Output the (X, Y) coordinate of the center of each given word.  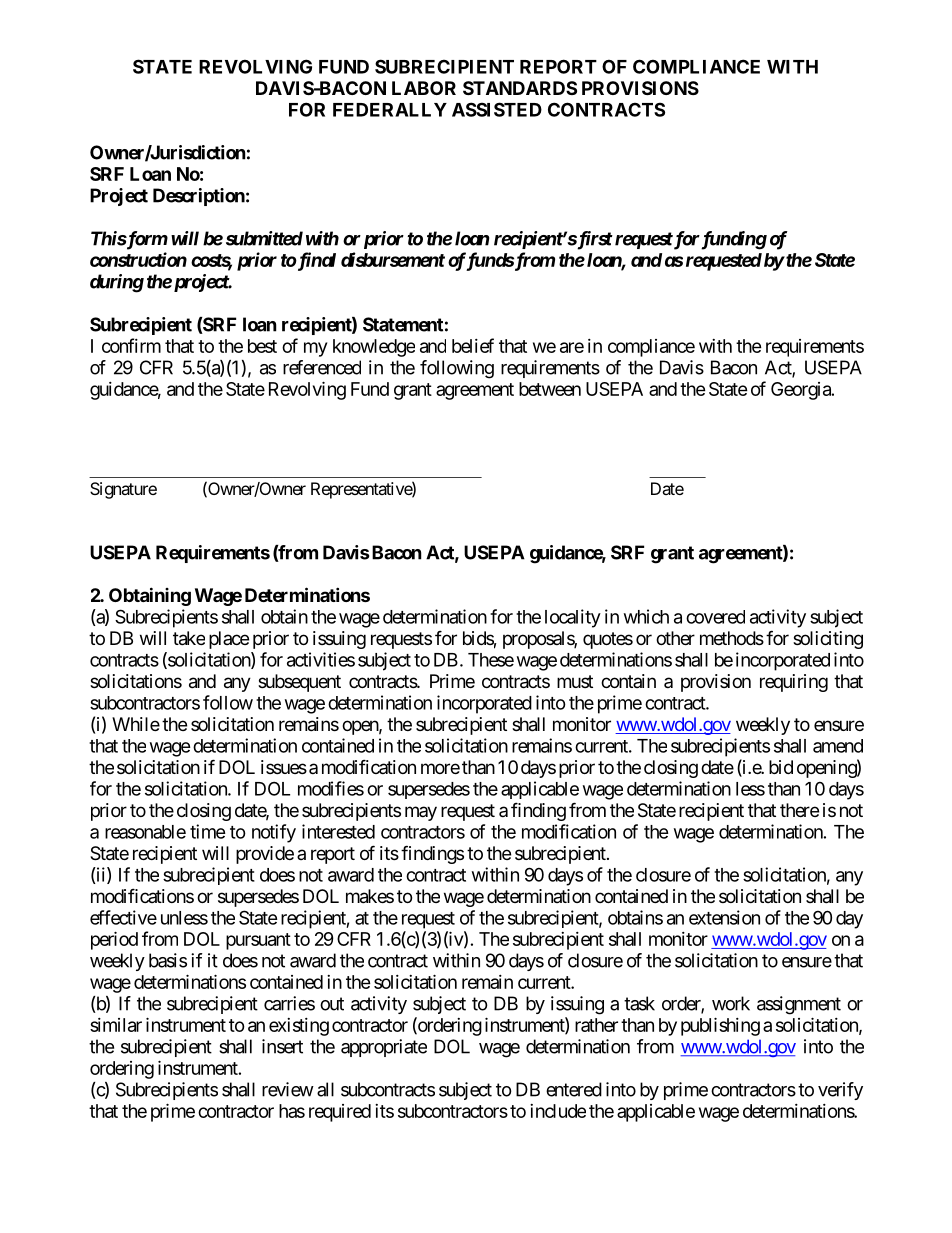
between (550, 389)
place (229, 640)
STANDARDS (520, 88)
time (208, 831)
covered (715, 617)
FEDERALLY (390, 110)
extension (724, 917)
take (189, 638)
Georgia (802, 391)
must (575, 681)
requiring (794, 683)
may (421, 813)
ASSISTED (497, 109)
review (288, 1089)
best (262, 346)
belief (473, 345)
